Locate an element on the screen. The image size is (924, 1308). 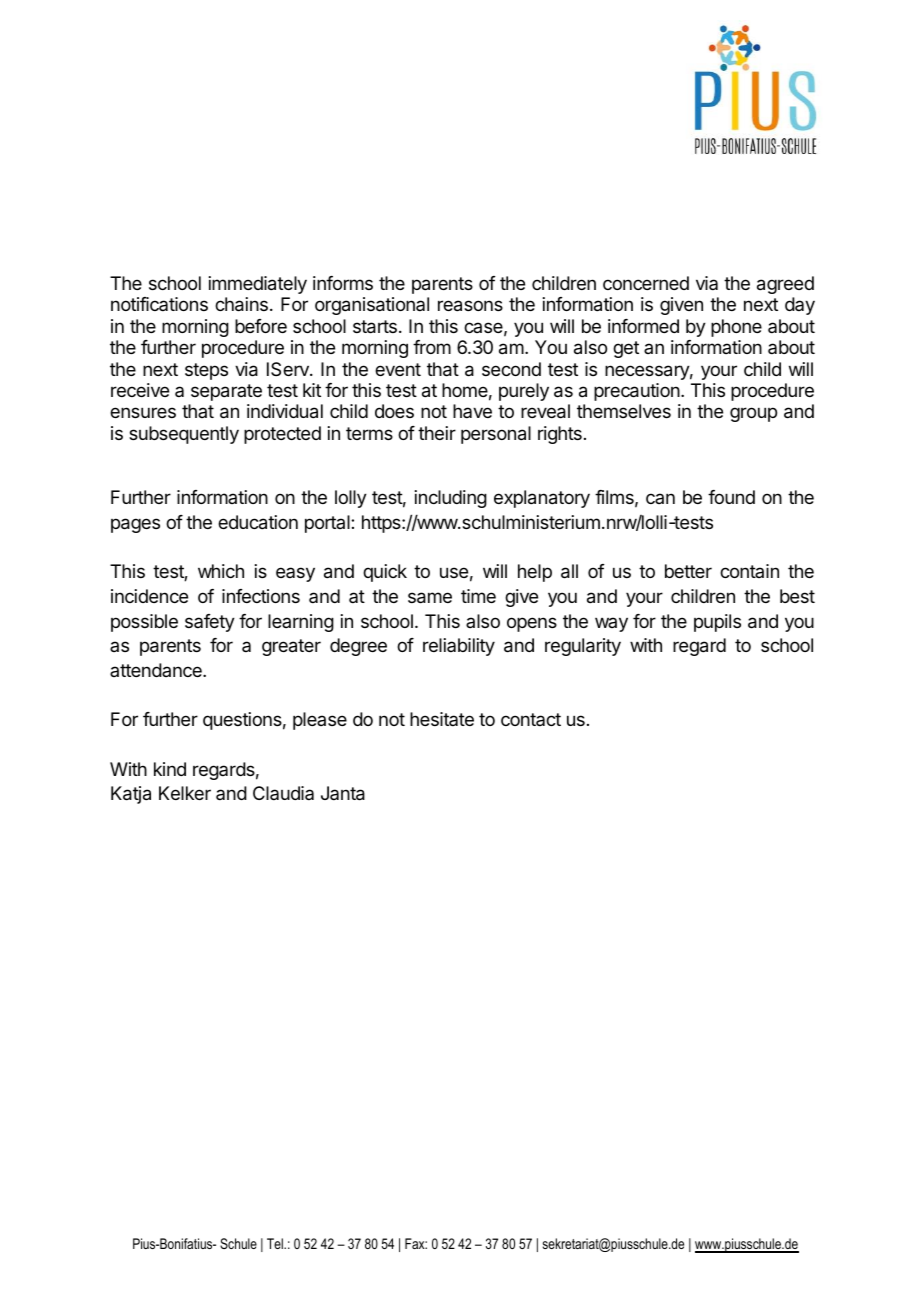
agreed is located at coordinates (785, 285).
